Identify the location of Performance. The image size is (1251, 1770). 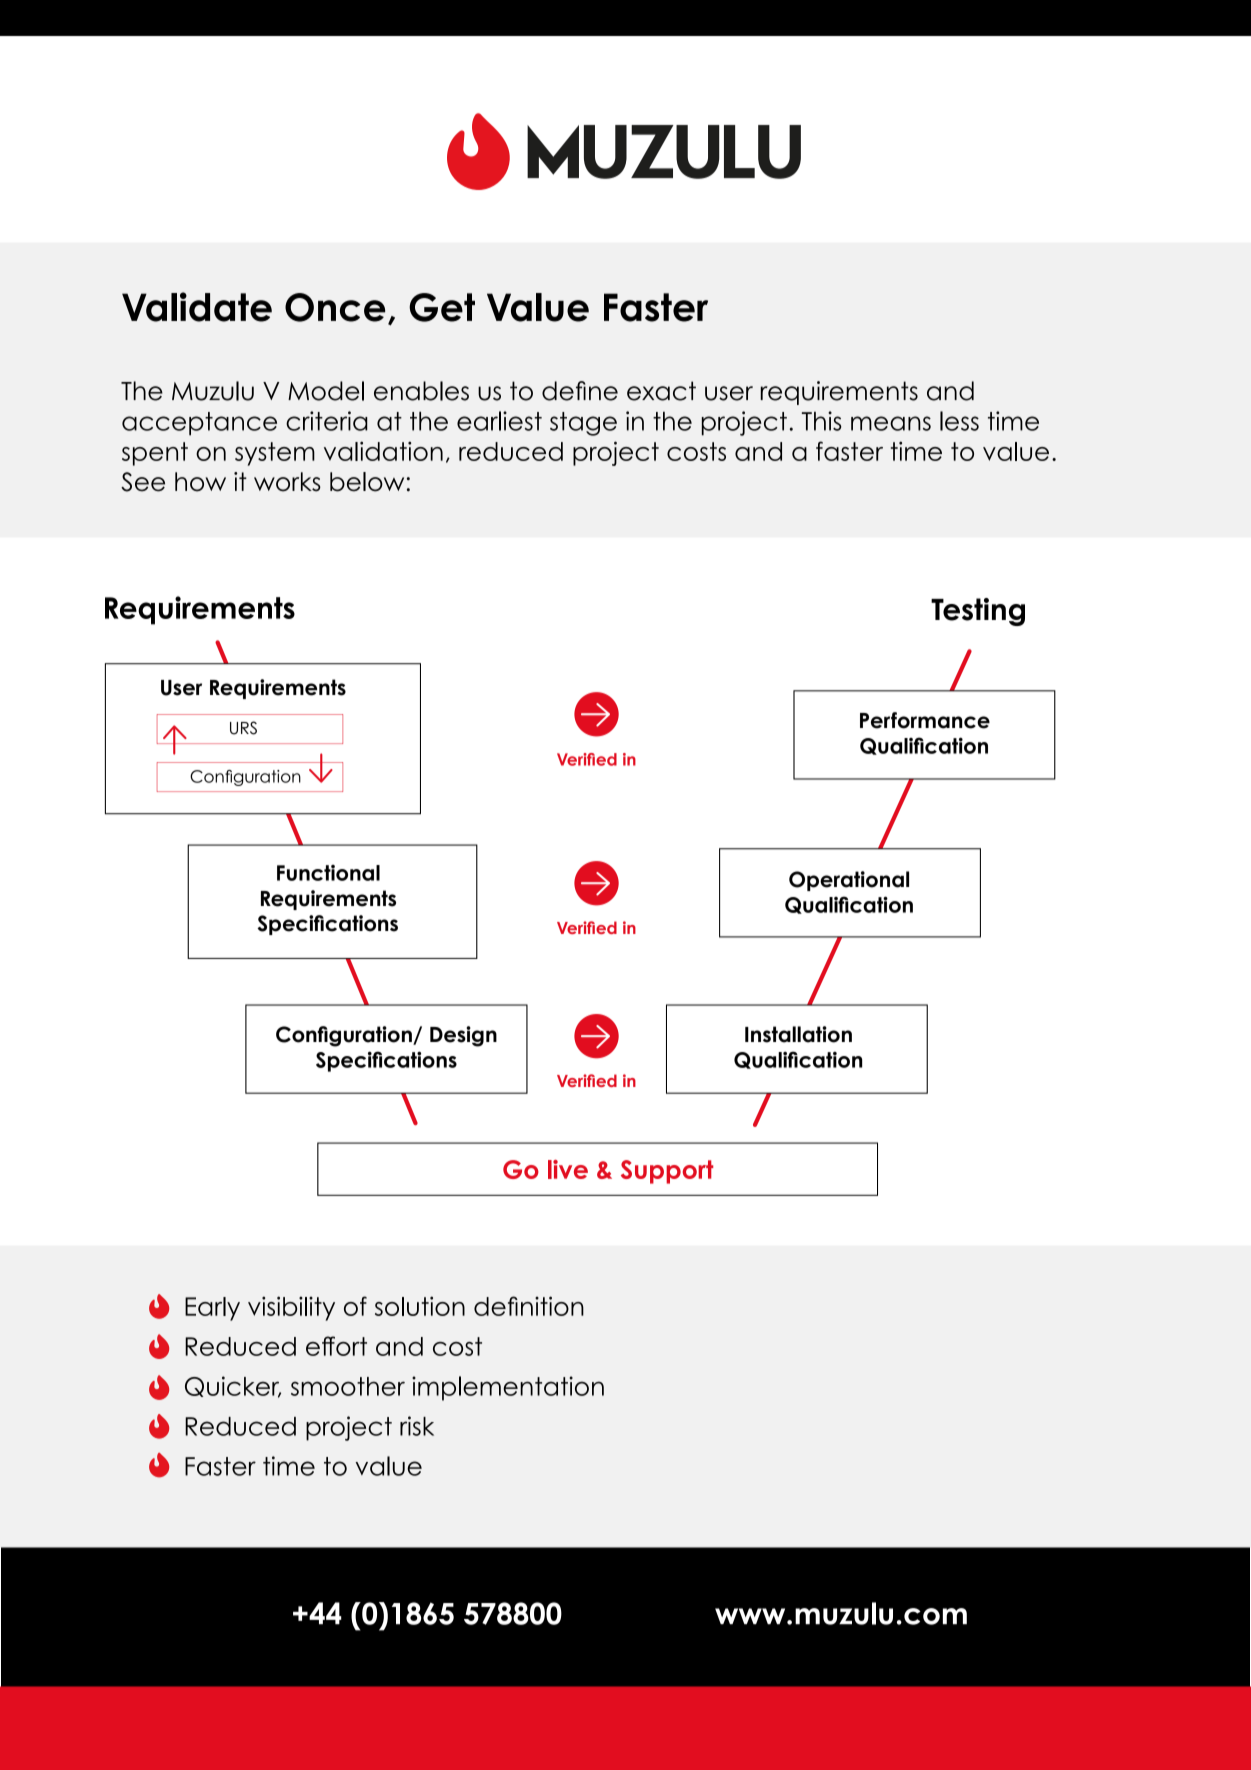
(925, 720).
